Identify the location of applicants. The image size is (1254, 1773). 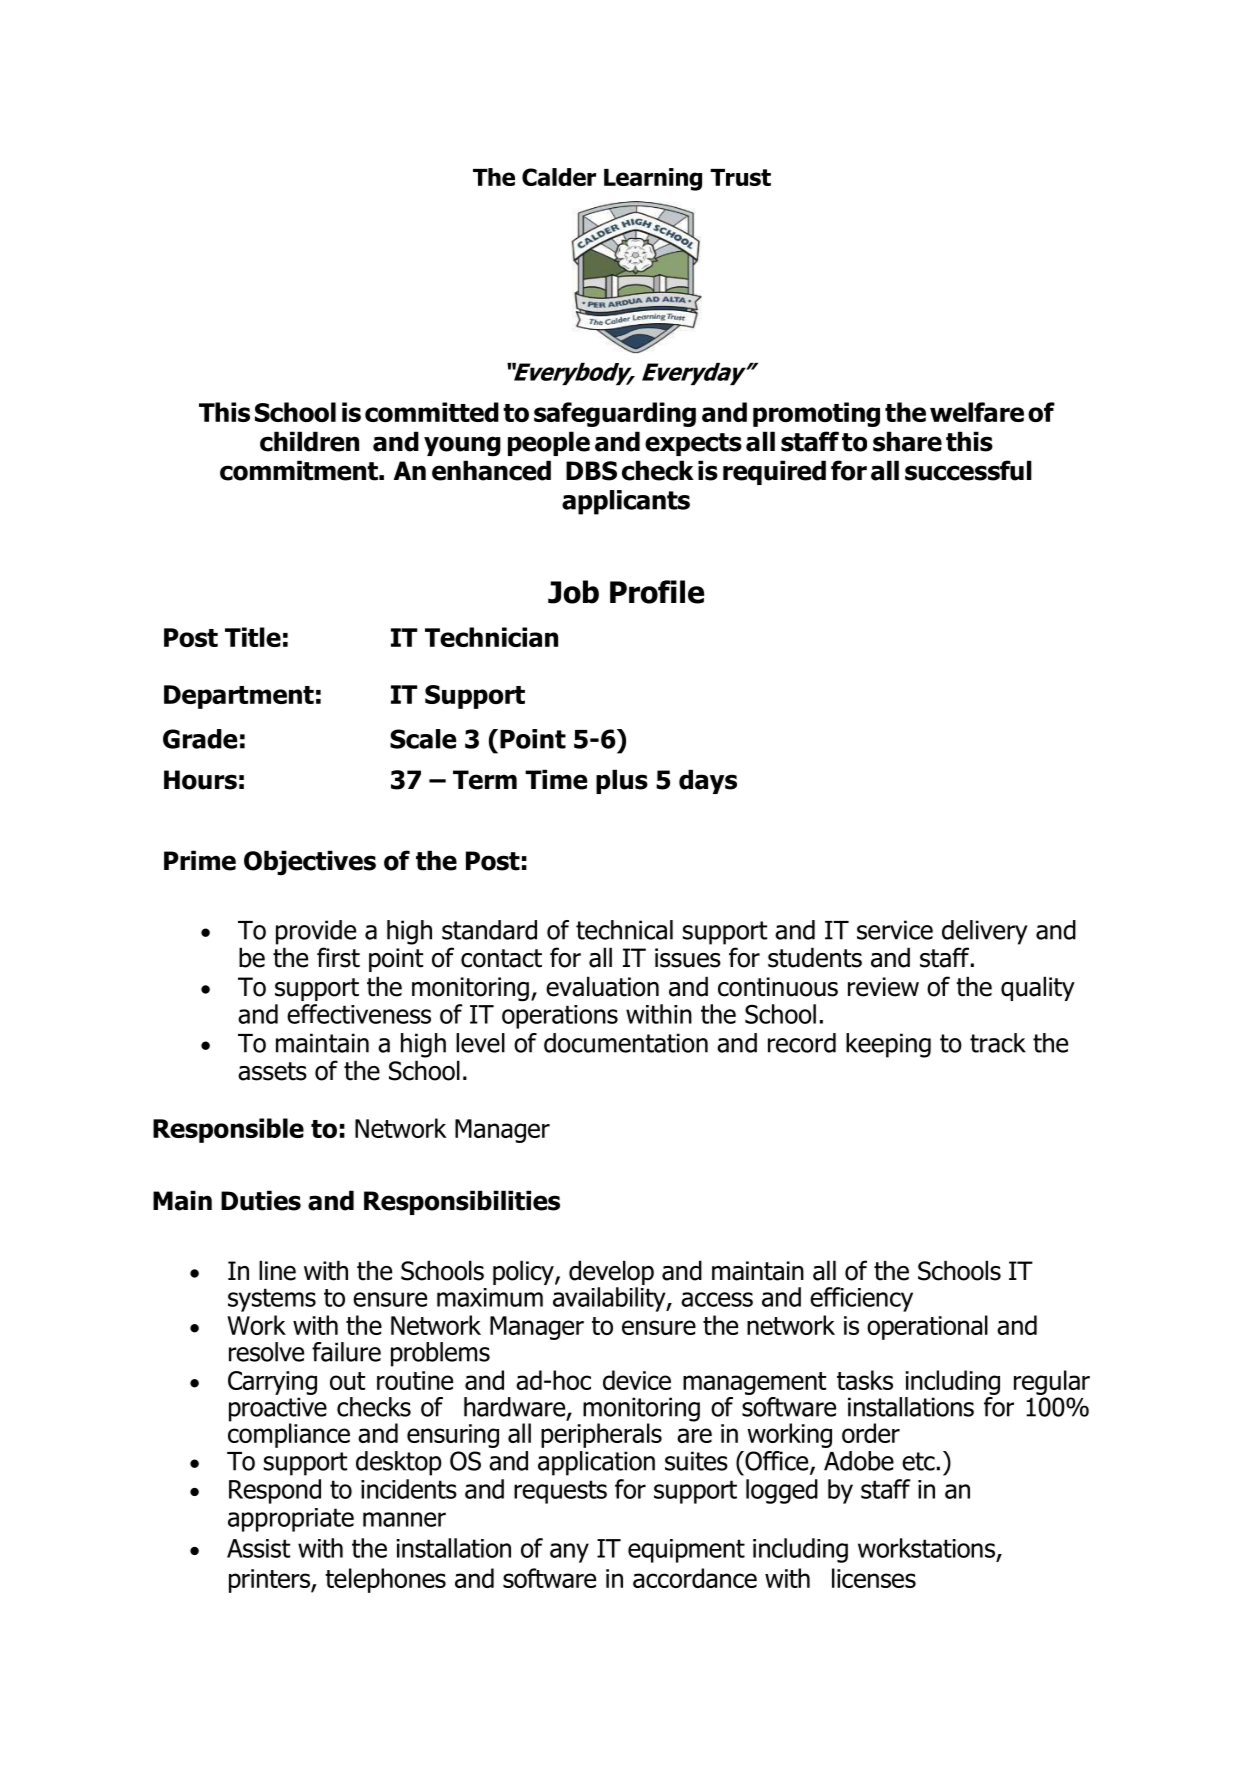
(626, 502).
